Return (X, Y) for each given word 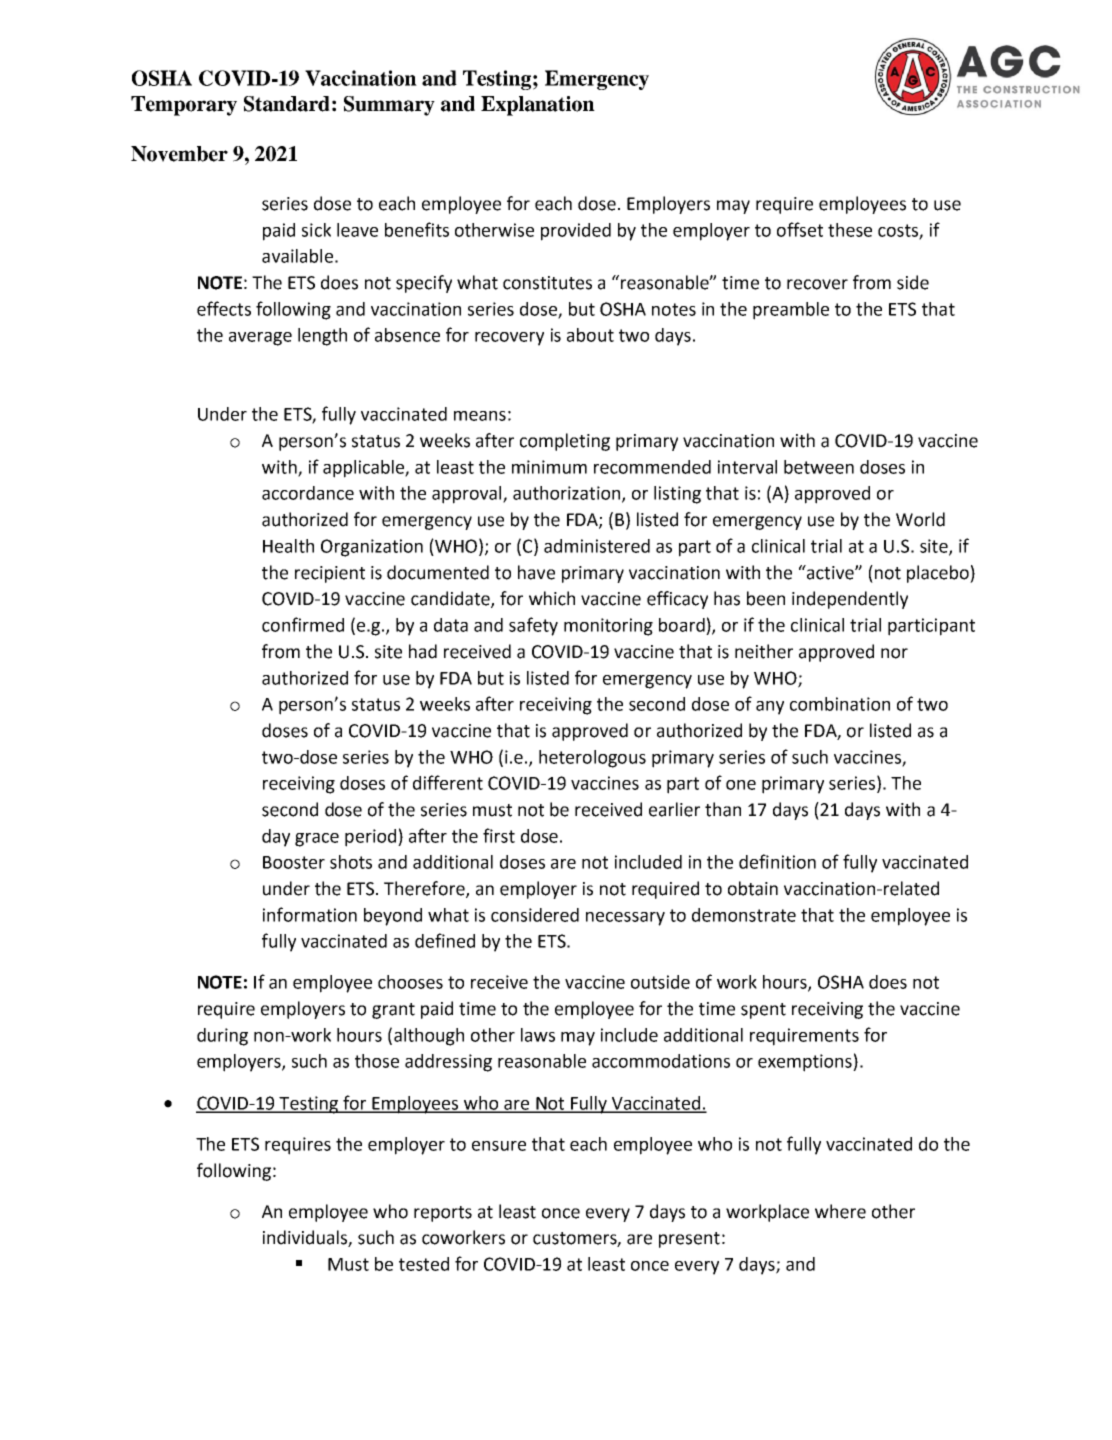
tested (424, 1264)
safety (533, 626)
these (850, 230)
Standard (287, 104)
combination (840, 704)
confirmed (303, 624)
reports (443, 1214)
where (840, 1211)
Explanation (538, 106)
